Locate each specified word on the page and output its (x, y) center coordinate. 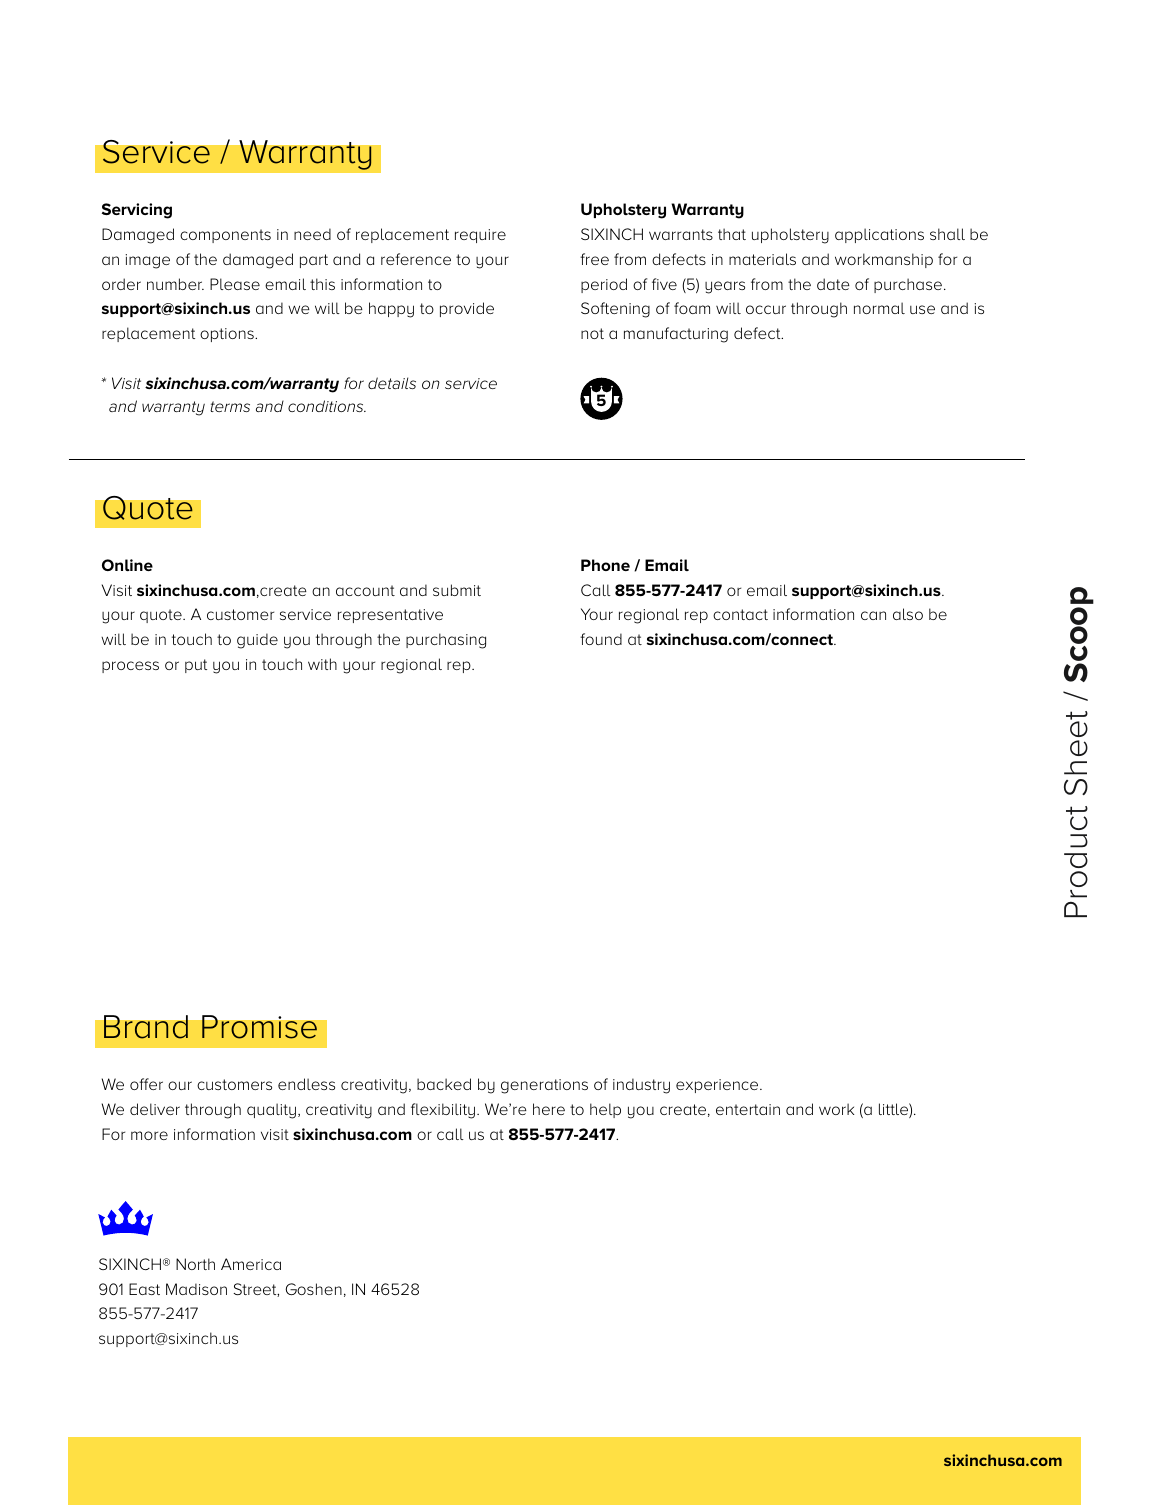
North (195, 1264)
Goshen (313, 1289)
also (908, 614)
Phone (605, 565)
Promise (259, 1027)
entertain (748, 1109)
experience (718, 1086)
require (480, 236)
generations (544, 1086)
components (225, 236)
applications (879, 235)
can (873, 615)
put (196, 666)
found (601, 639)
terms (230, 406)
